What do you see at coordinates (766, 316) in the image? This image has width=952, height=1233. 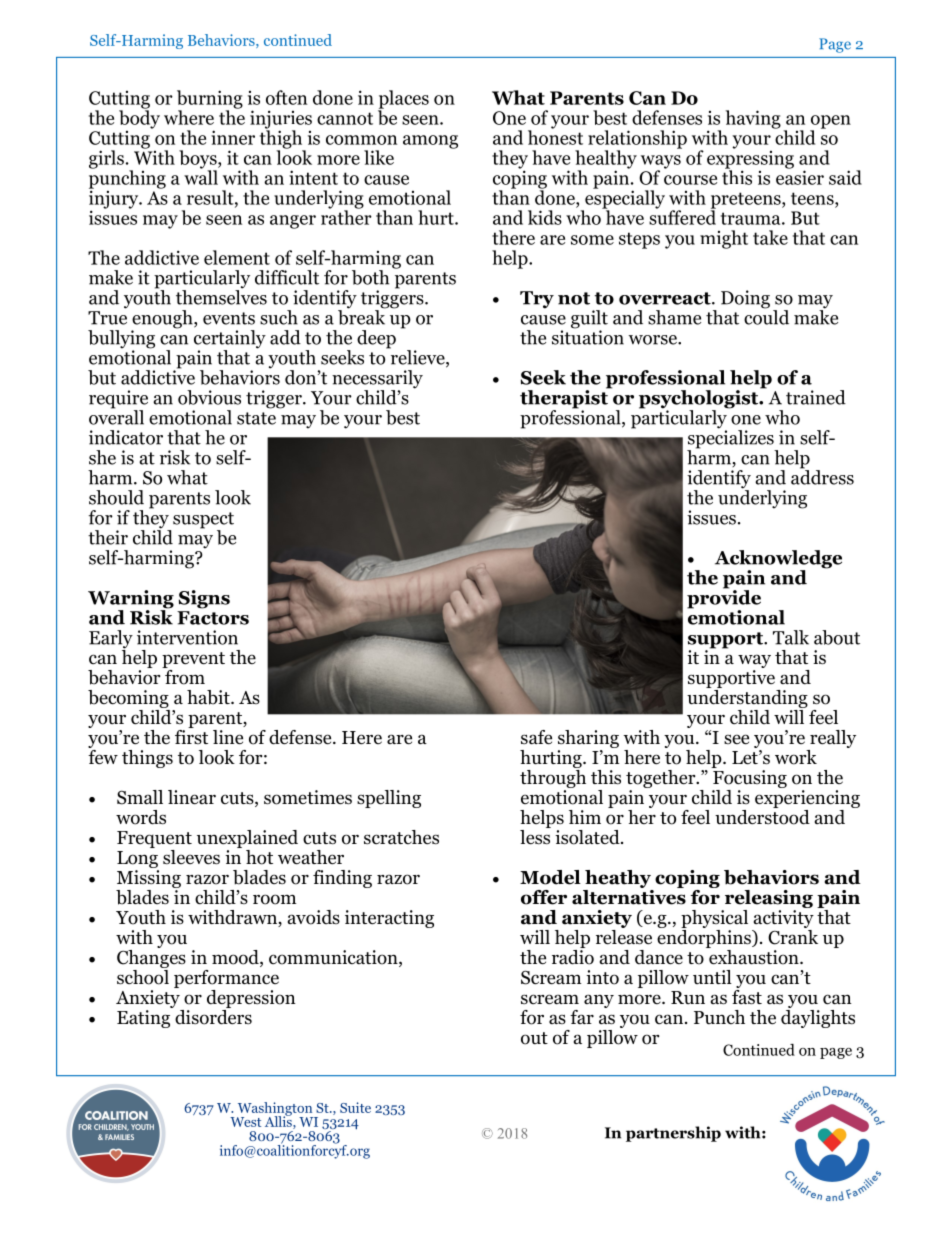 I see `could` at bounding box center [766, 316].
